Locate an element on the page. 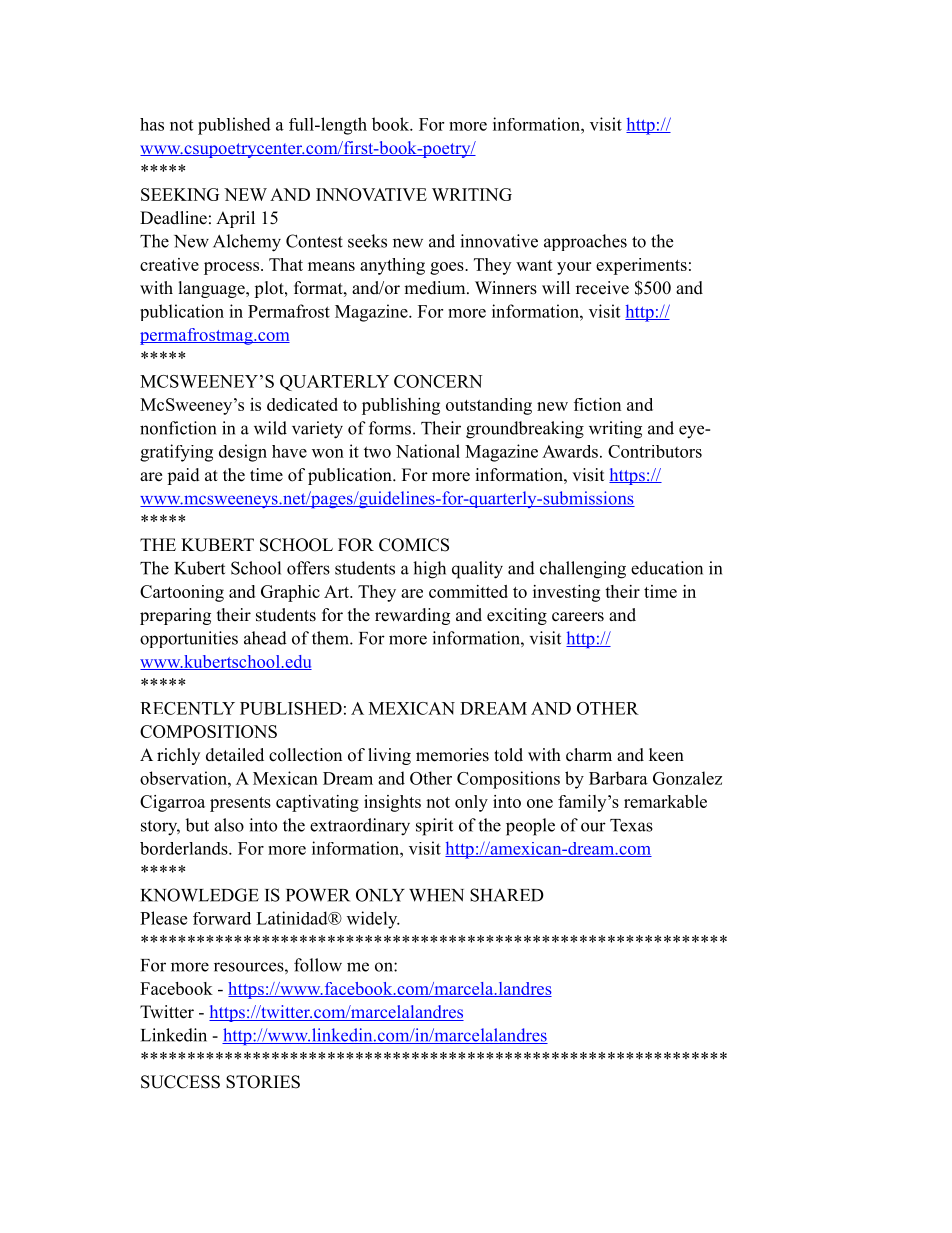 This page has height=1233, width=952. Cartooning is located at coordinates (182, 593).
